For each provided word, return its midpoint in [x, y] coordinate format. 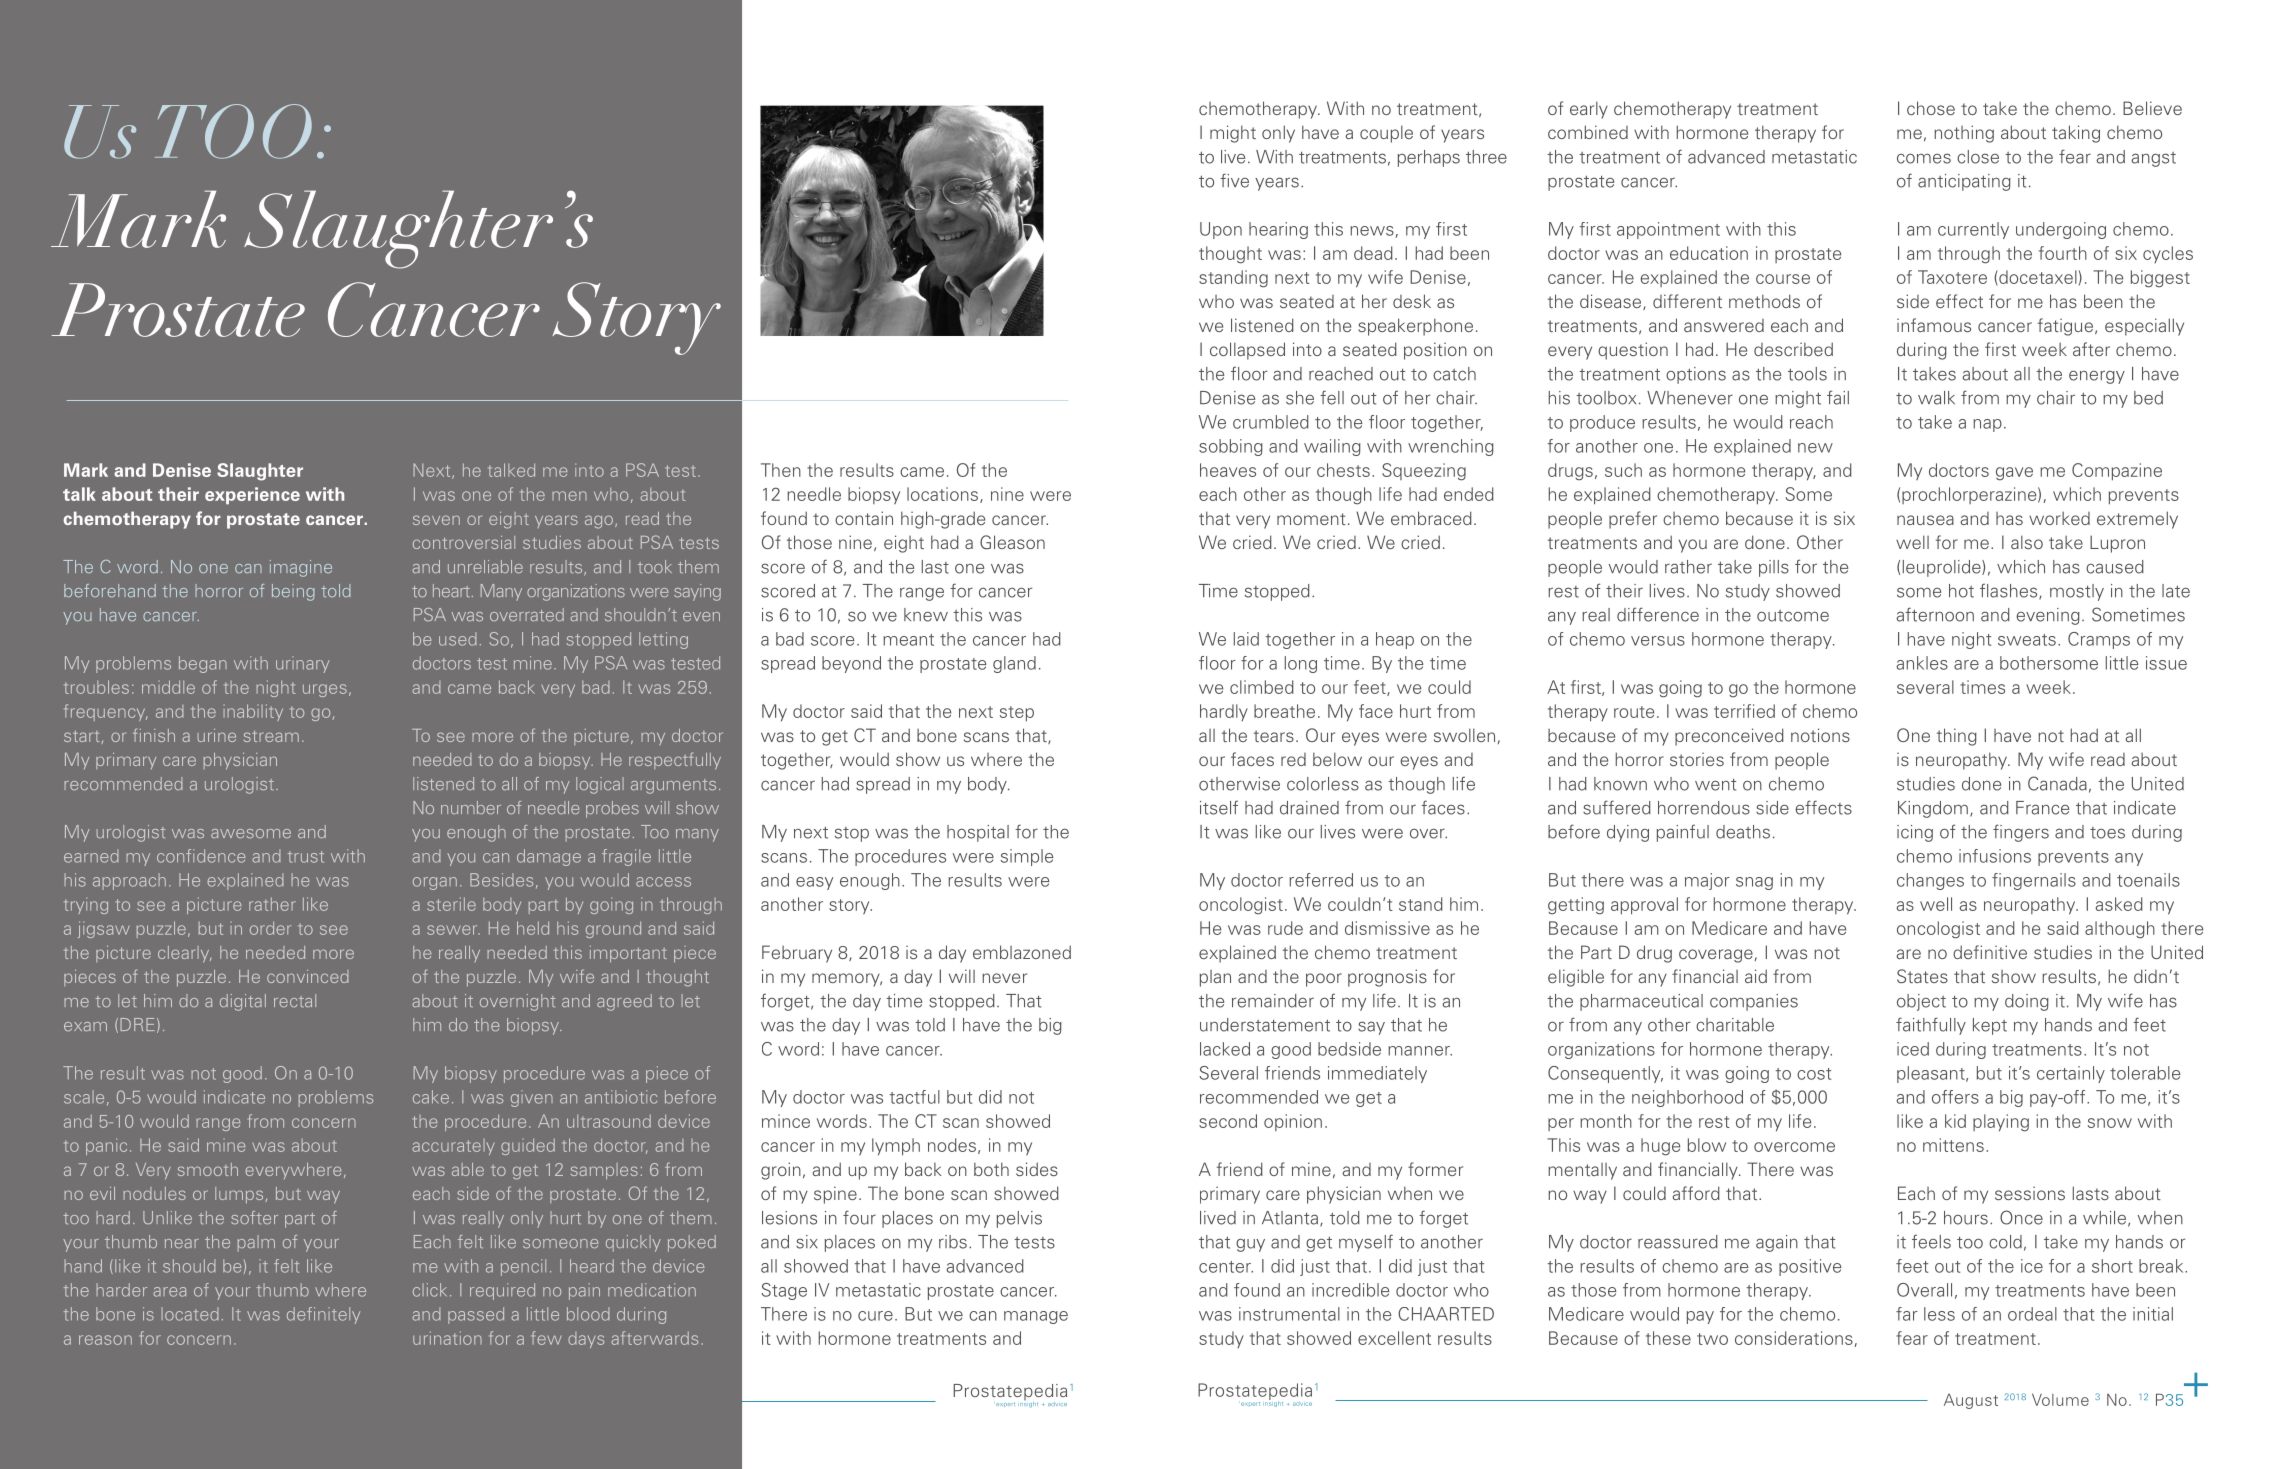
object [1921, 1002]
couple [1386, 134]
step [1017, 714]
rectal [295, 1001]
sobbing [1231, 447]
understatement [1265, 1025]
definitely [323, 1315]
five [1234, 180]
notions [1820, 735]
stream [271, 736]
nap [1987, 425]
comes [1924, 158]
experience [252, 496]
